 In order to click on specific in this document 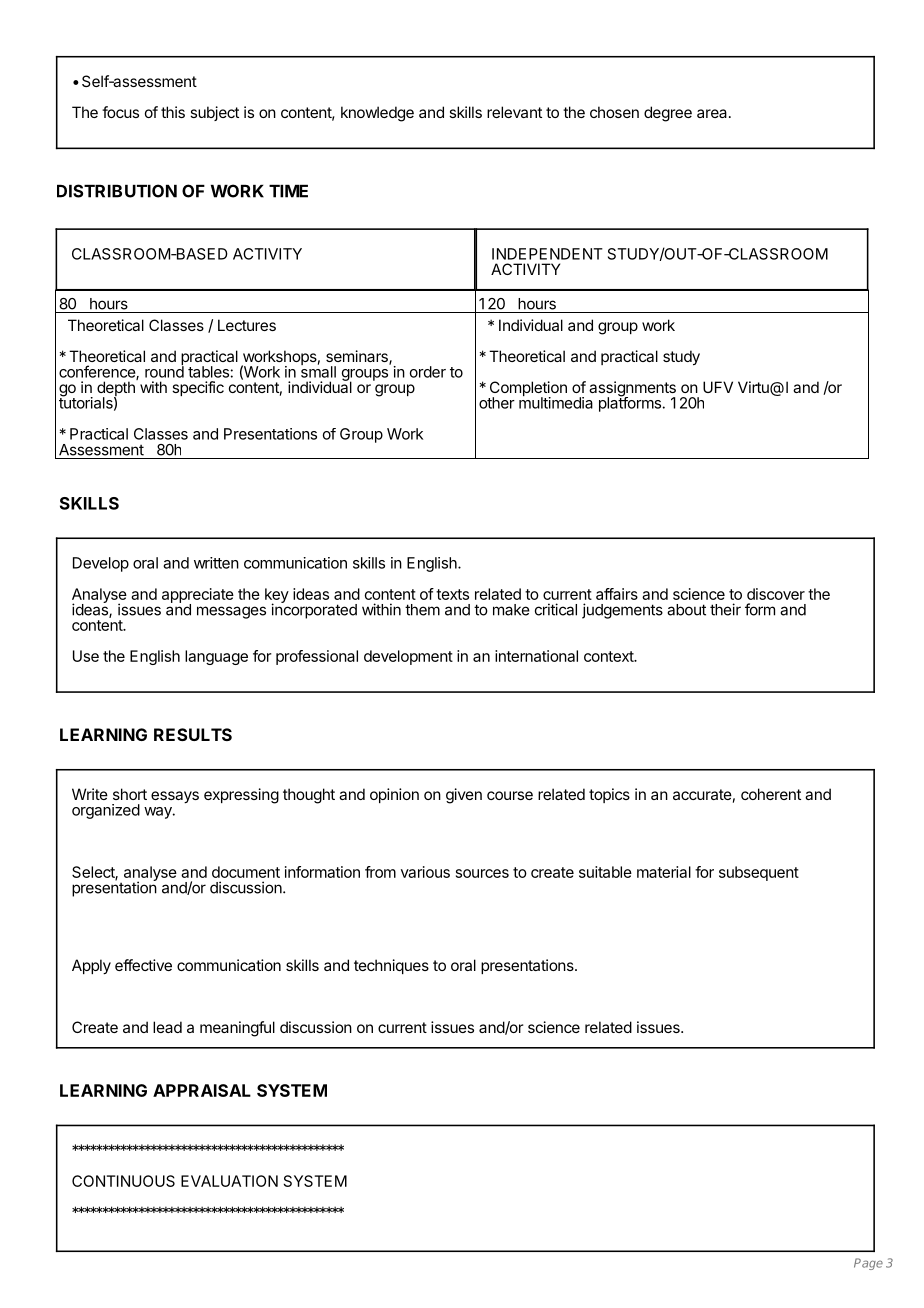, I will do `click(198, 388)`.
